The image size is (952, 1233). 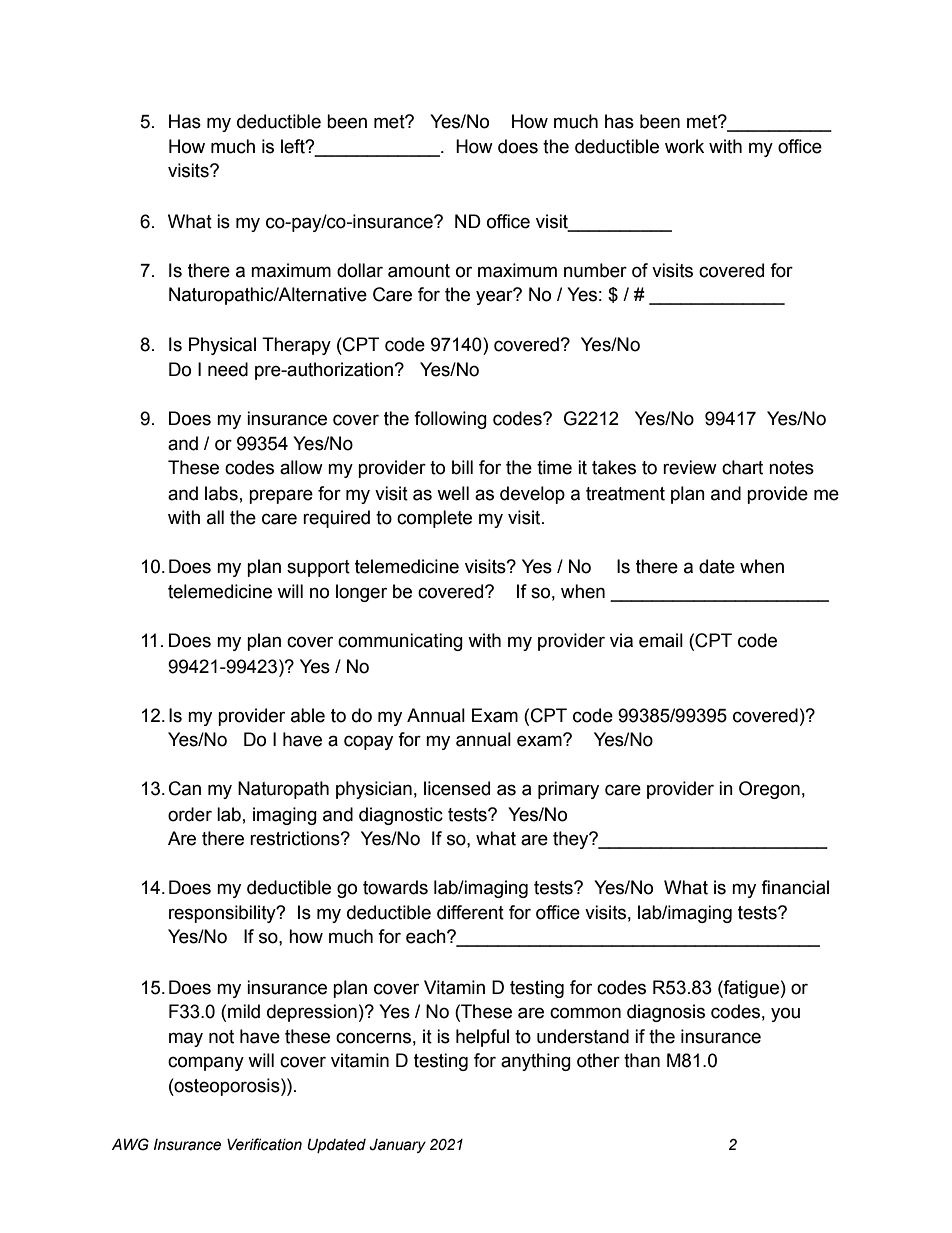 I want to click on email, so click(x=661, y=640).
